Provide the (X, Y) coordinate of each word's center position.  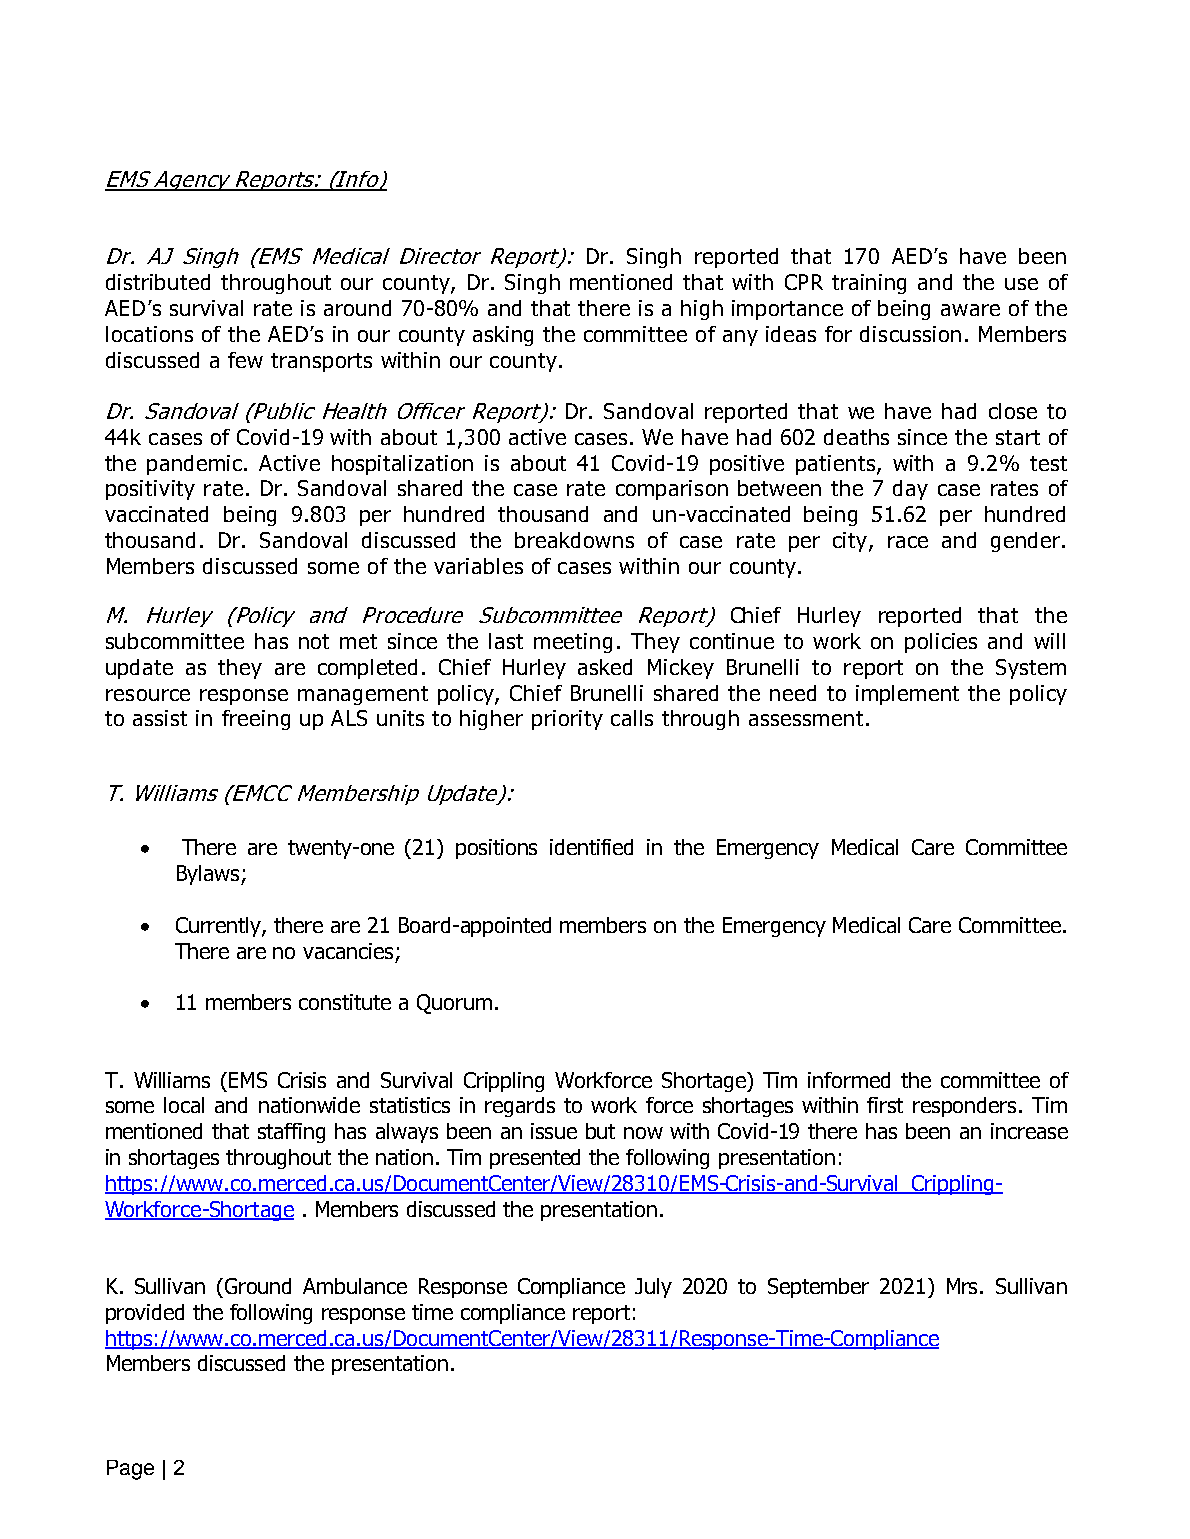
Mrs (964, 1286)
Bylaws (209, 875)
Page (130, 1470)
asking (503, 336)
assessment (806, 718)
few (245, 360)
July (653, 1288)
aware (970, 310)
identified (591, 847)
